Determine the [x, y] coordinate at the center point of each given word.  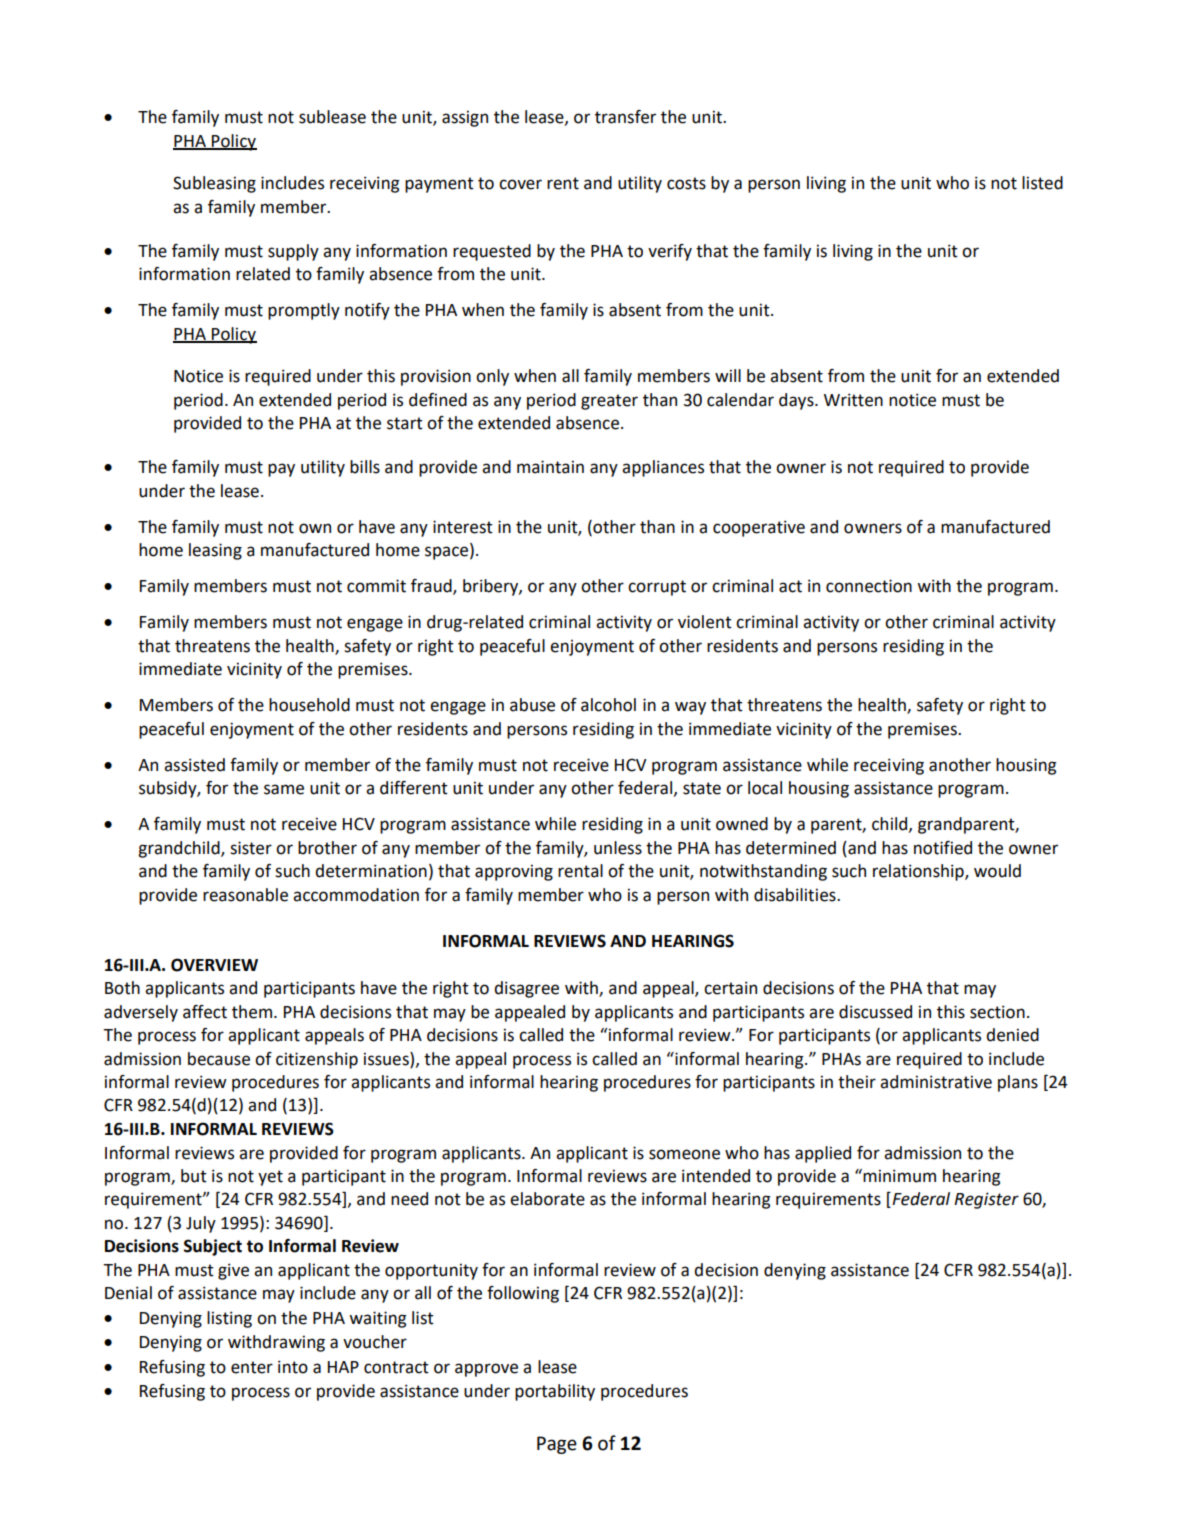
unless [618, 848]
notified [943, 848]
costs [686, 183]
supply [293, 252]
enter [252, 1367]
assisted [194, 765]
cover [520, 184]
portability [555, 1392]
